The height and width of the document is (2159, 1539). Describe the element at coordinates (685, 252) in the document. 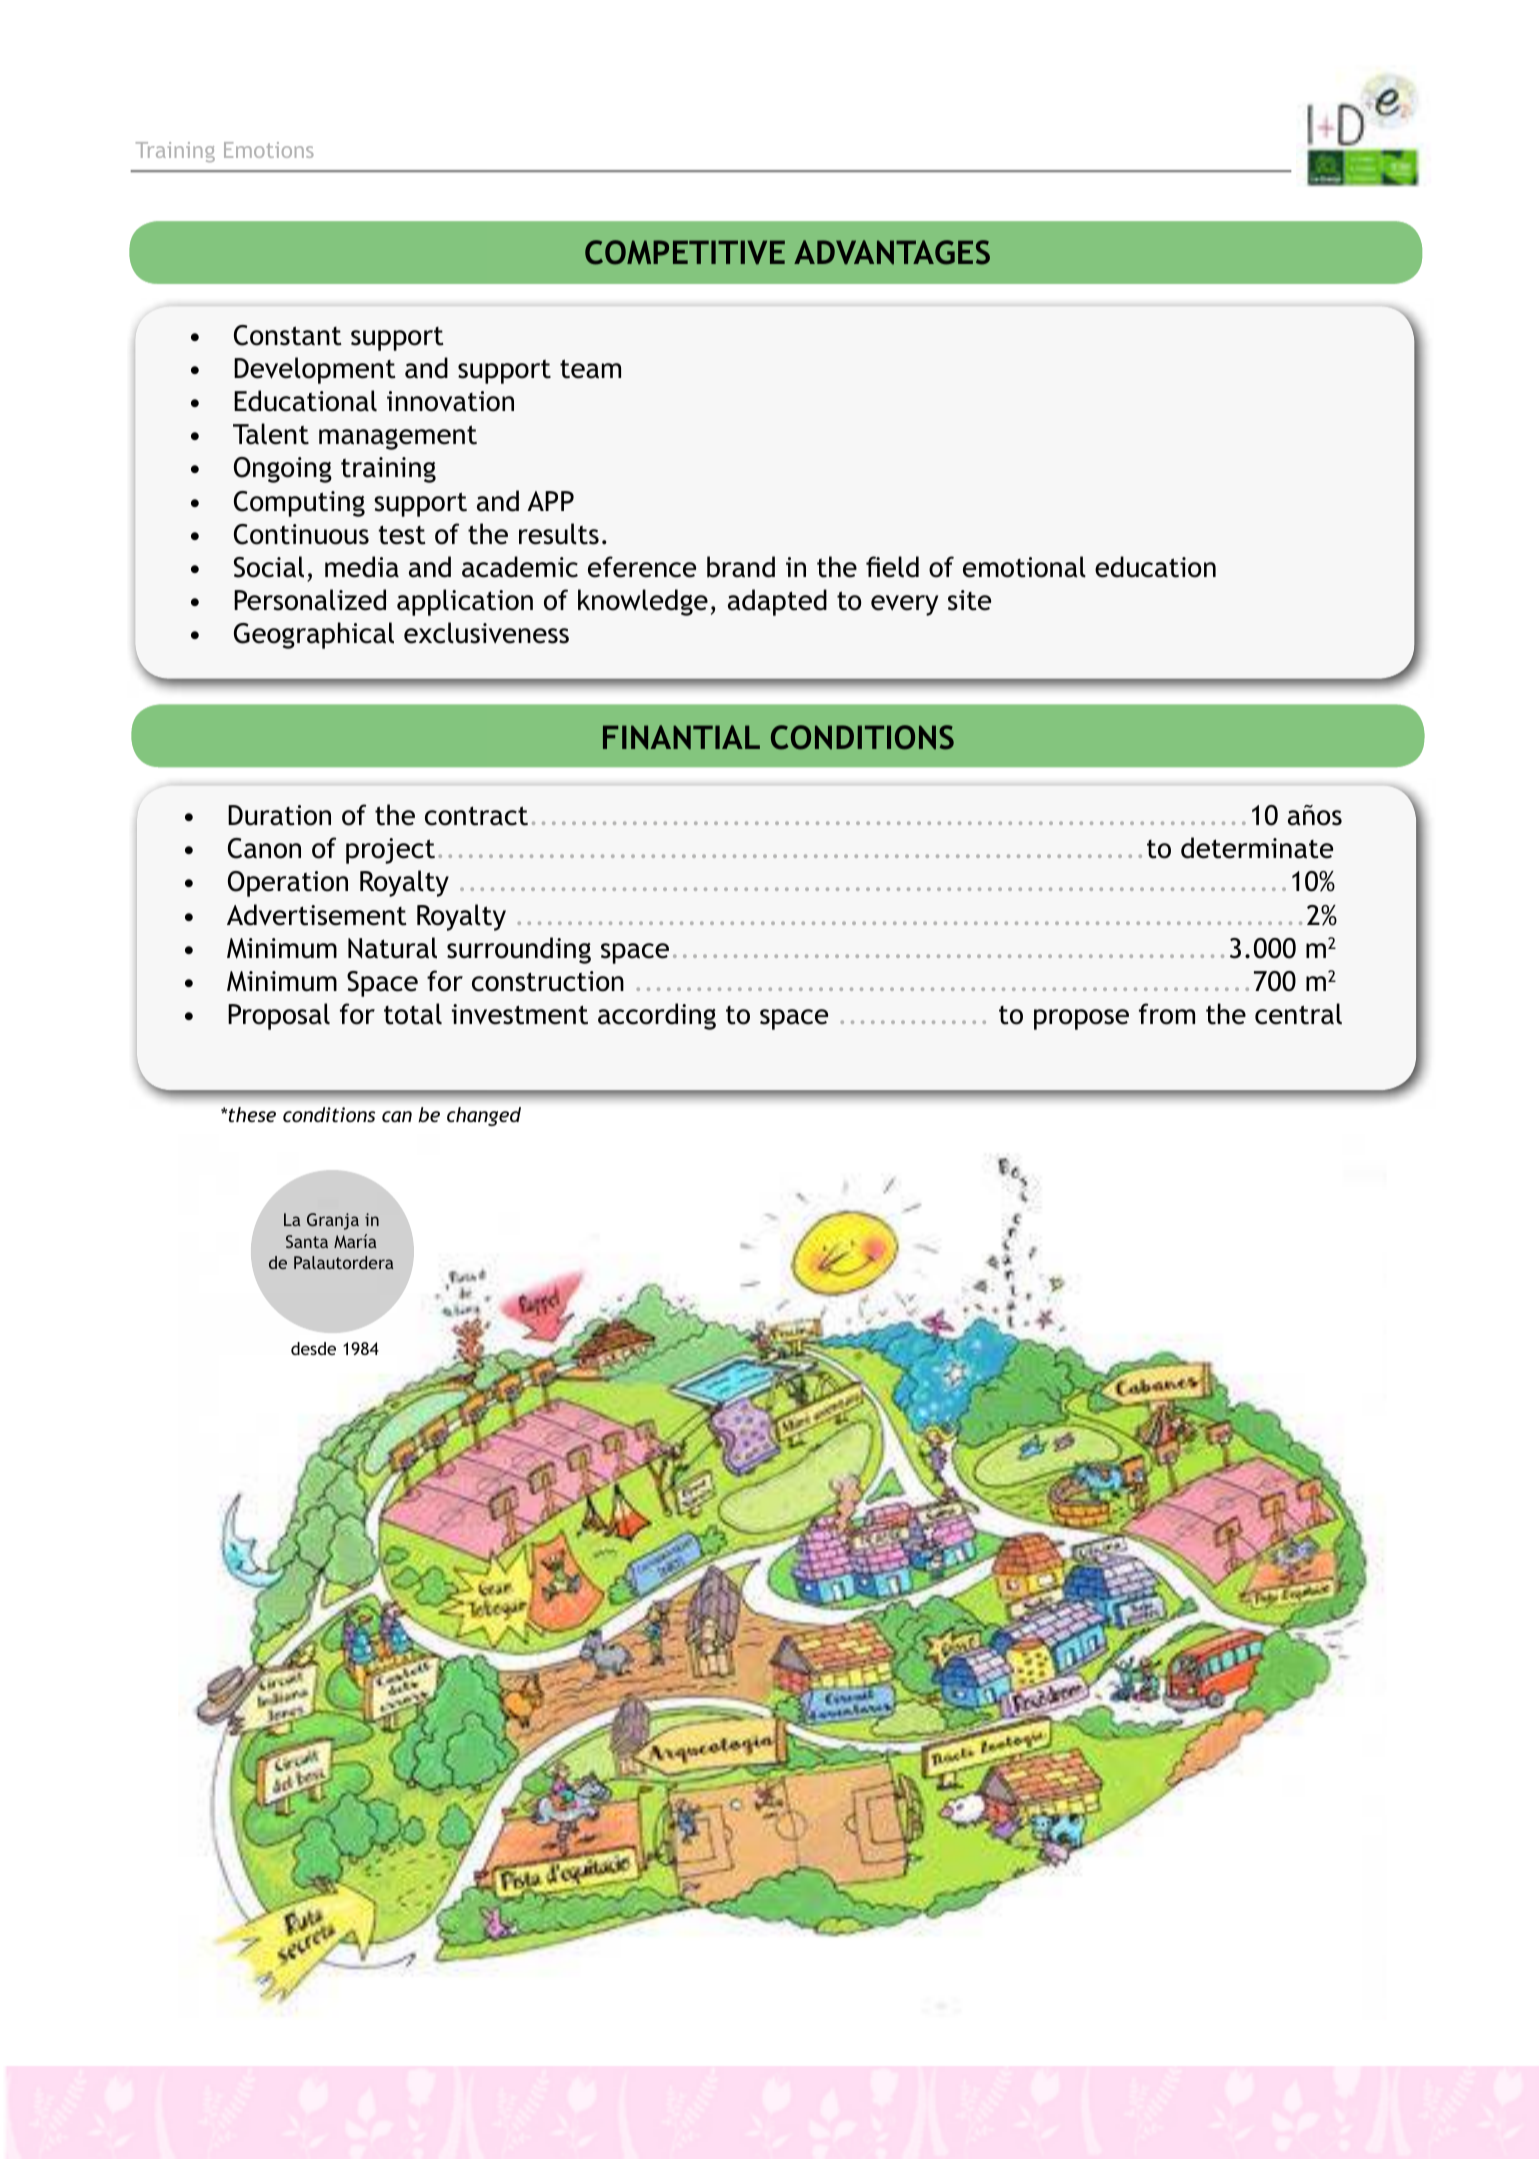

I see `COMPETITIVE` at that location.
